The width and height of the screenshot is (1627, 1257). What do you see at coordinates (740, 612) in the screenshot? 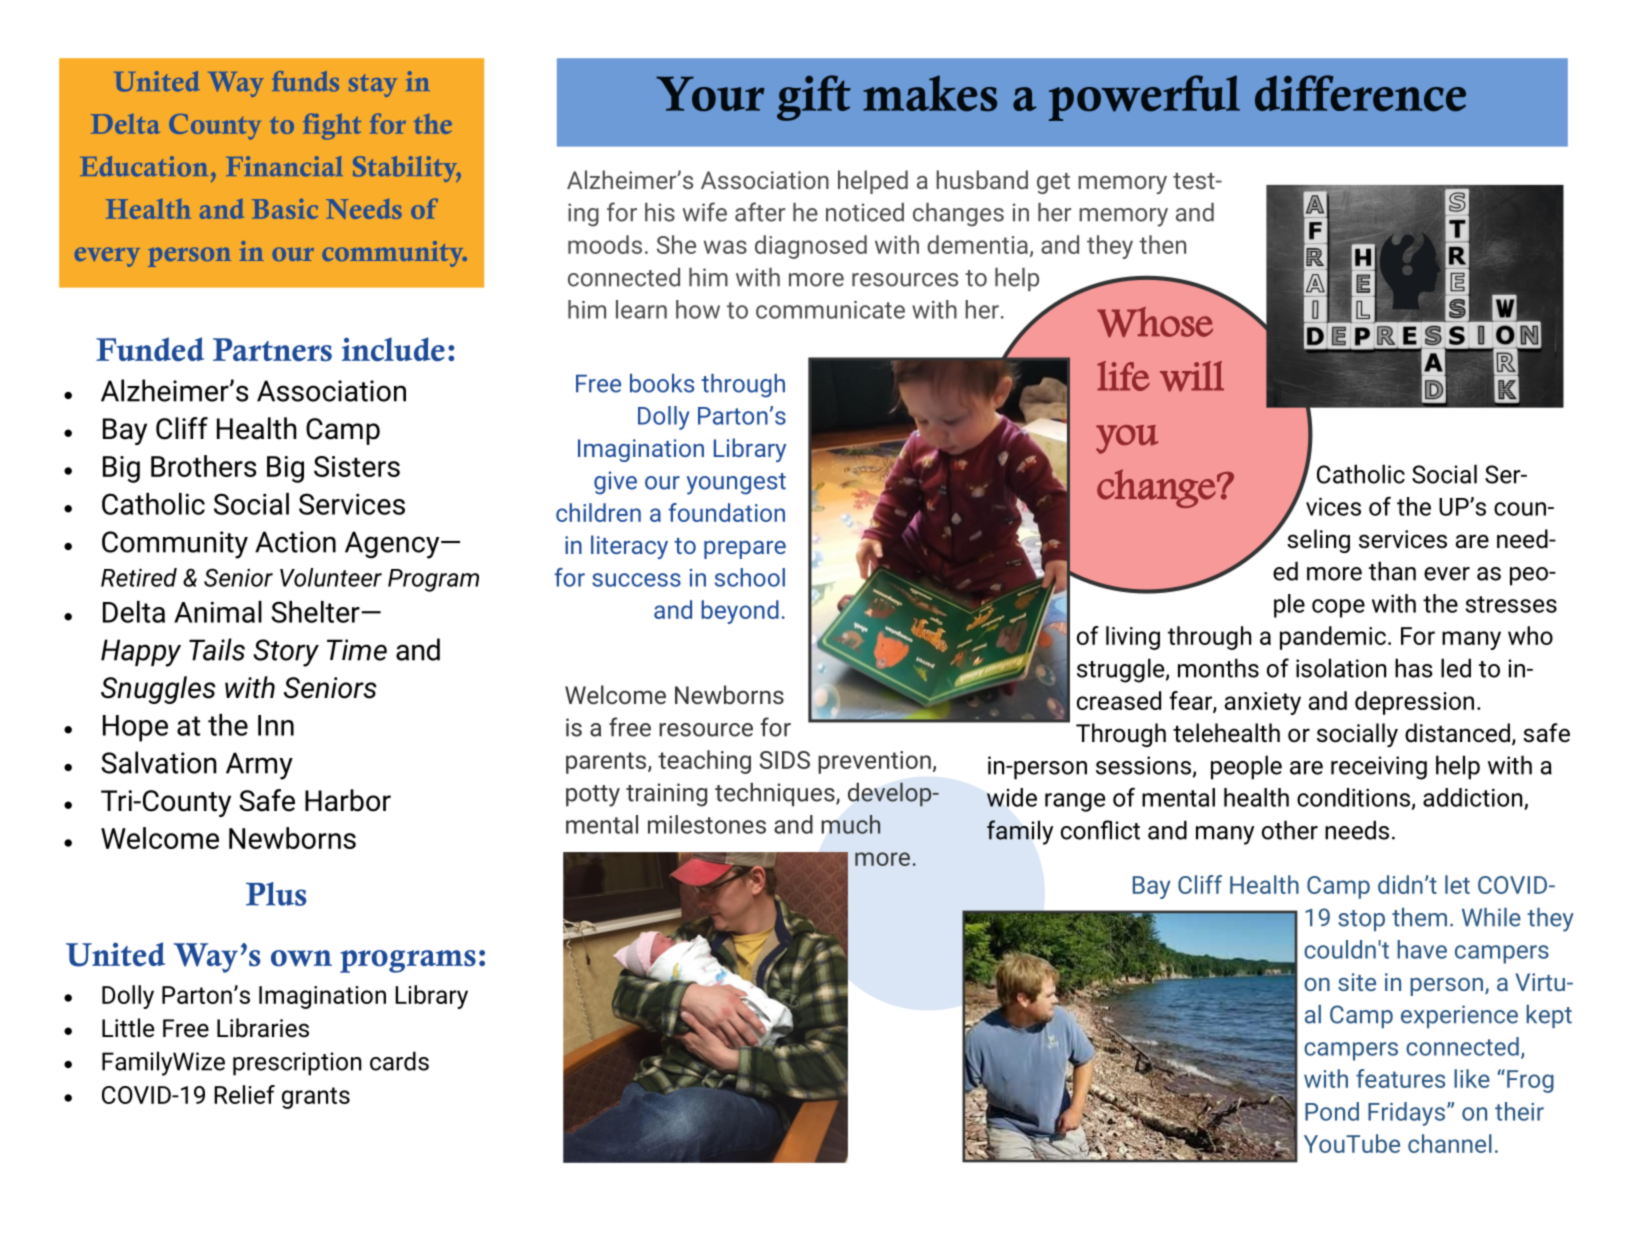
I see `beyond` at bounding box center [740, 612].
